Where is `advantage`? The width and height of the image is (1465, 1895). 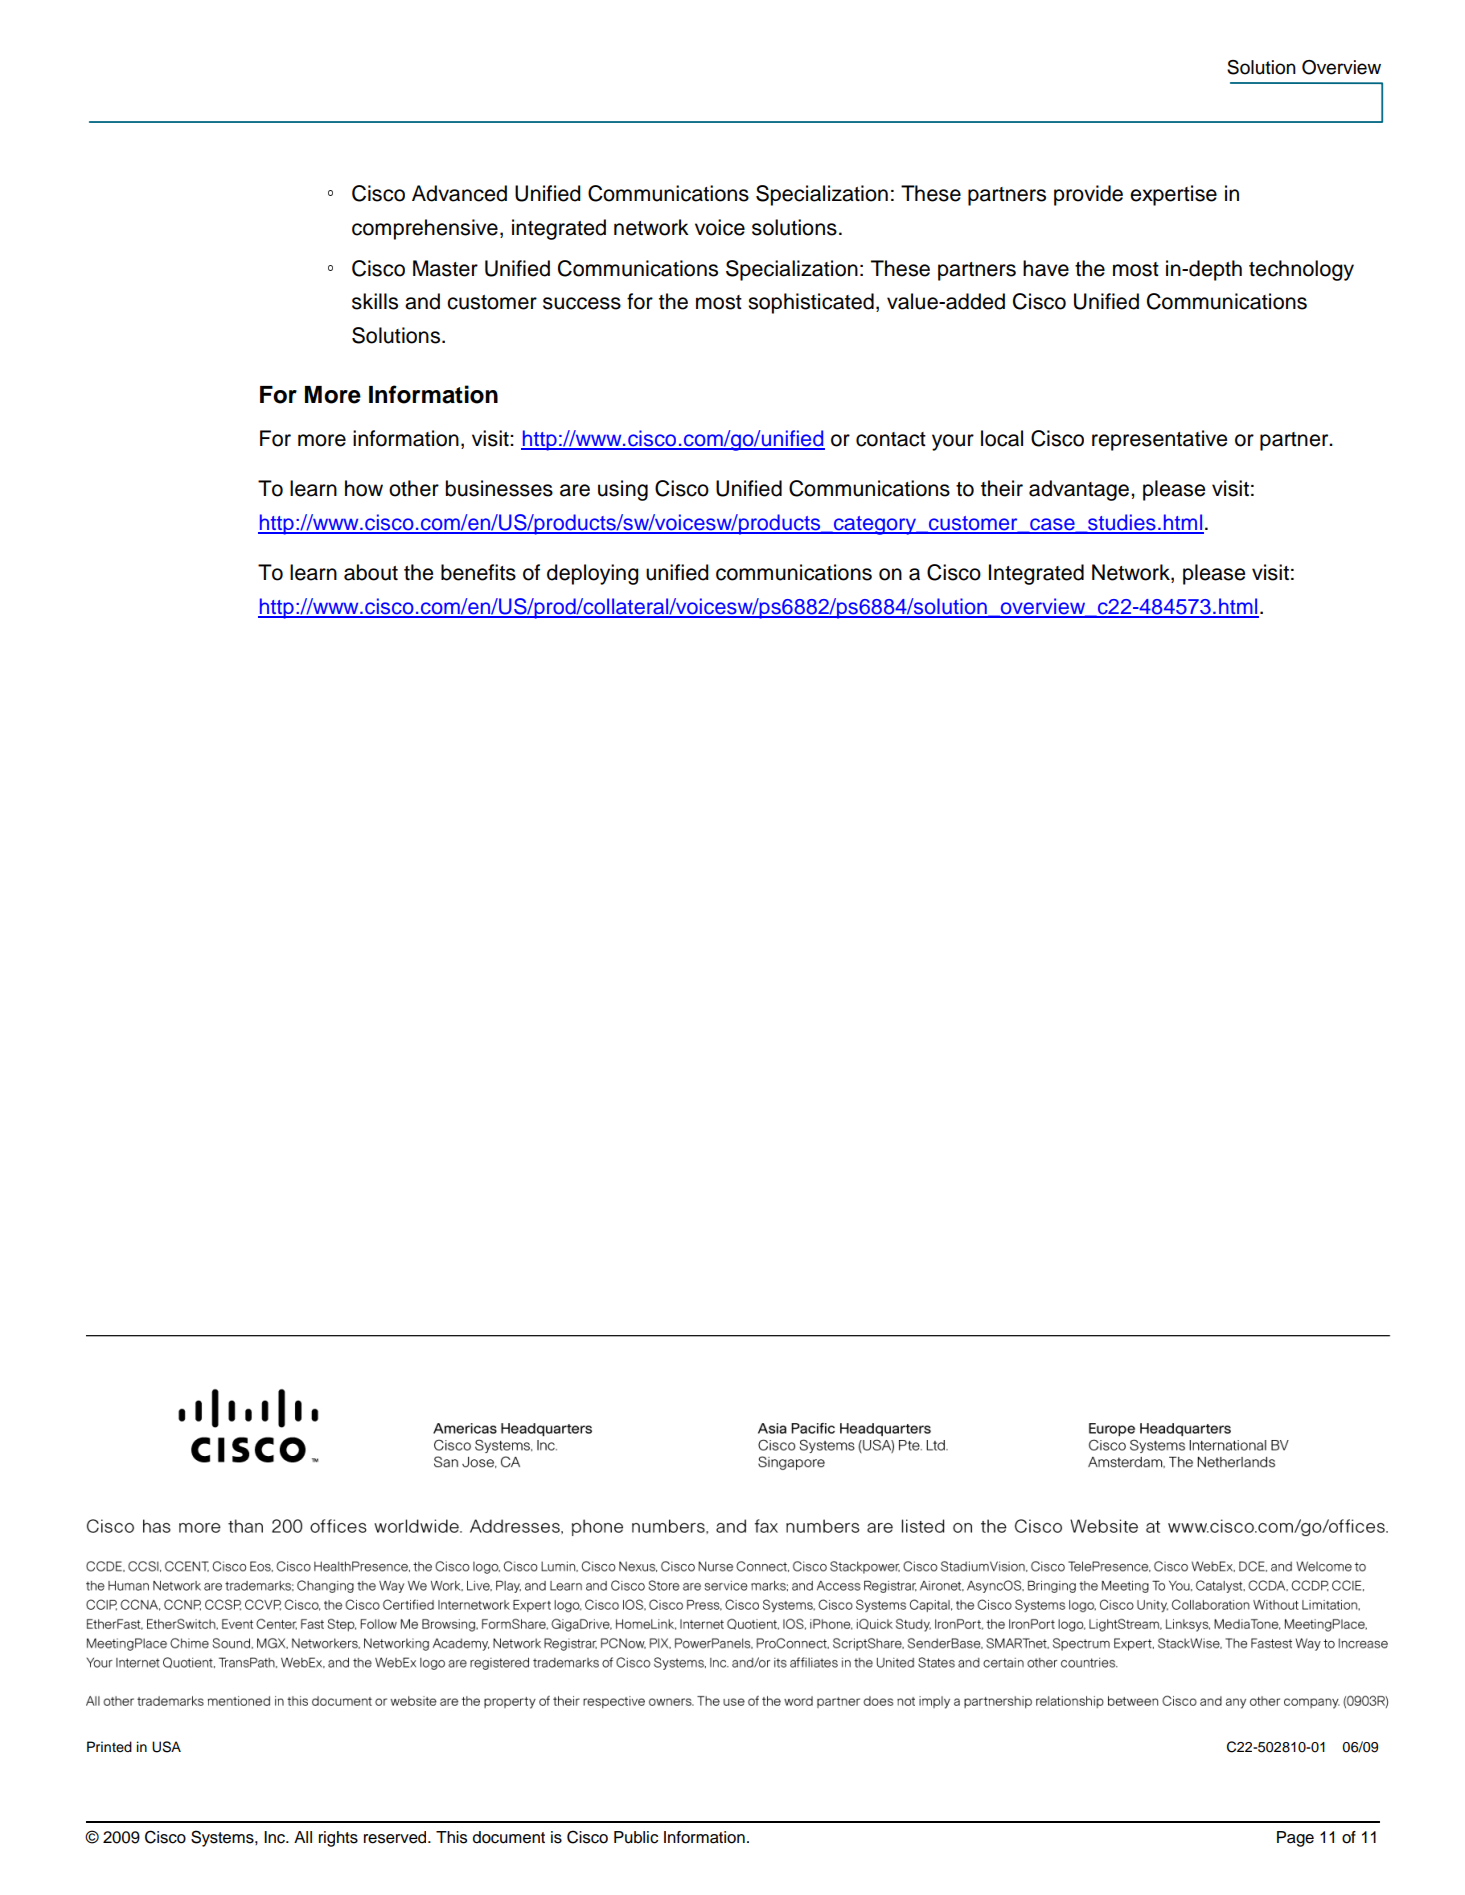
advantage is located at coordinates (1080, 490).
